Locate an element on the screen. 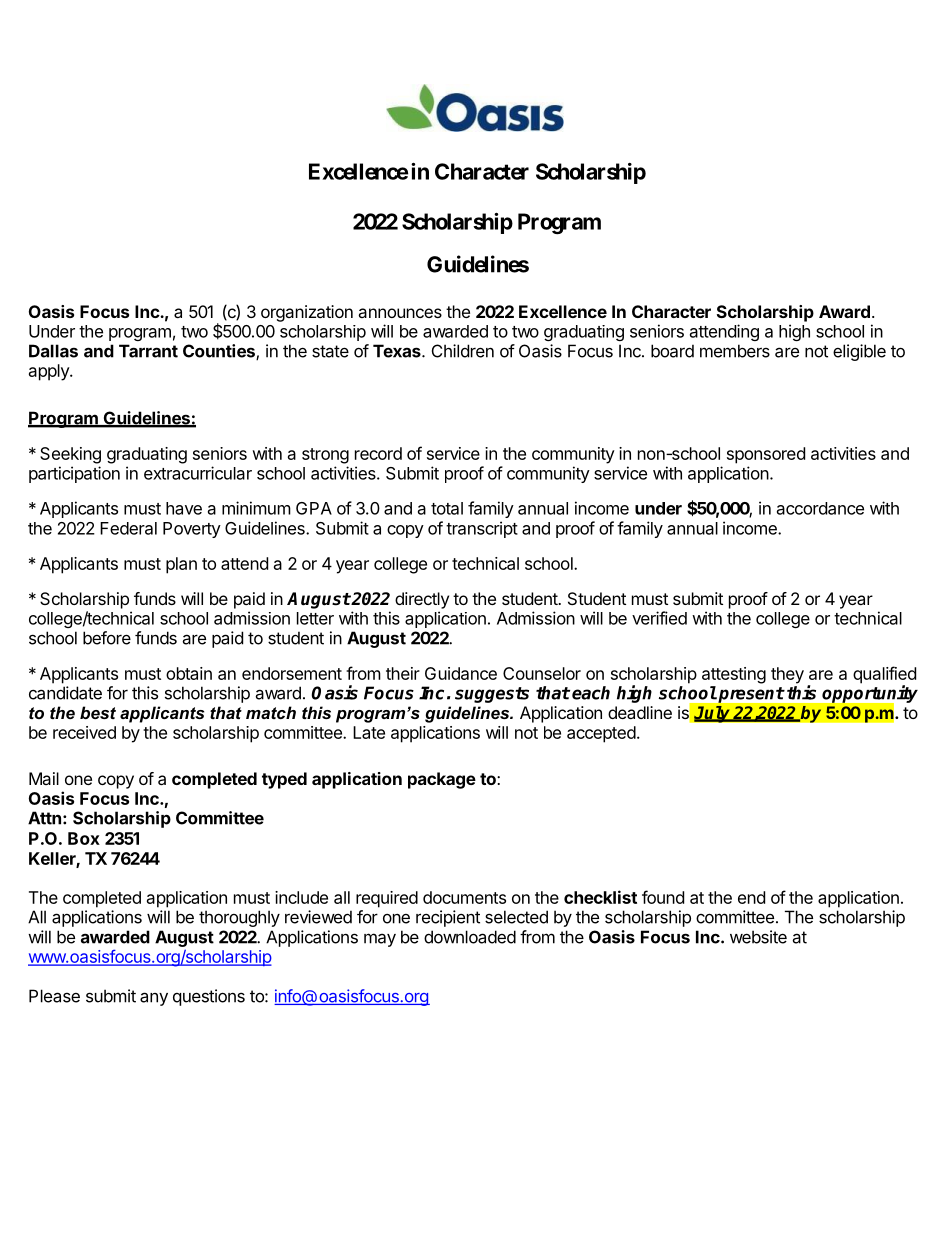 This screenshot has width=952, height=1233. before is located at coordinates (107, 638).
